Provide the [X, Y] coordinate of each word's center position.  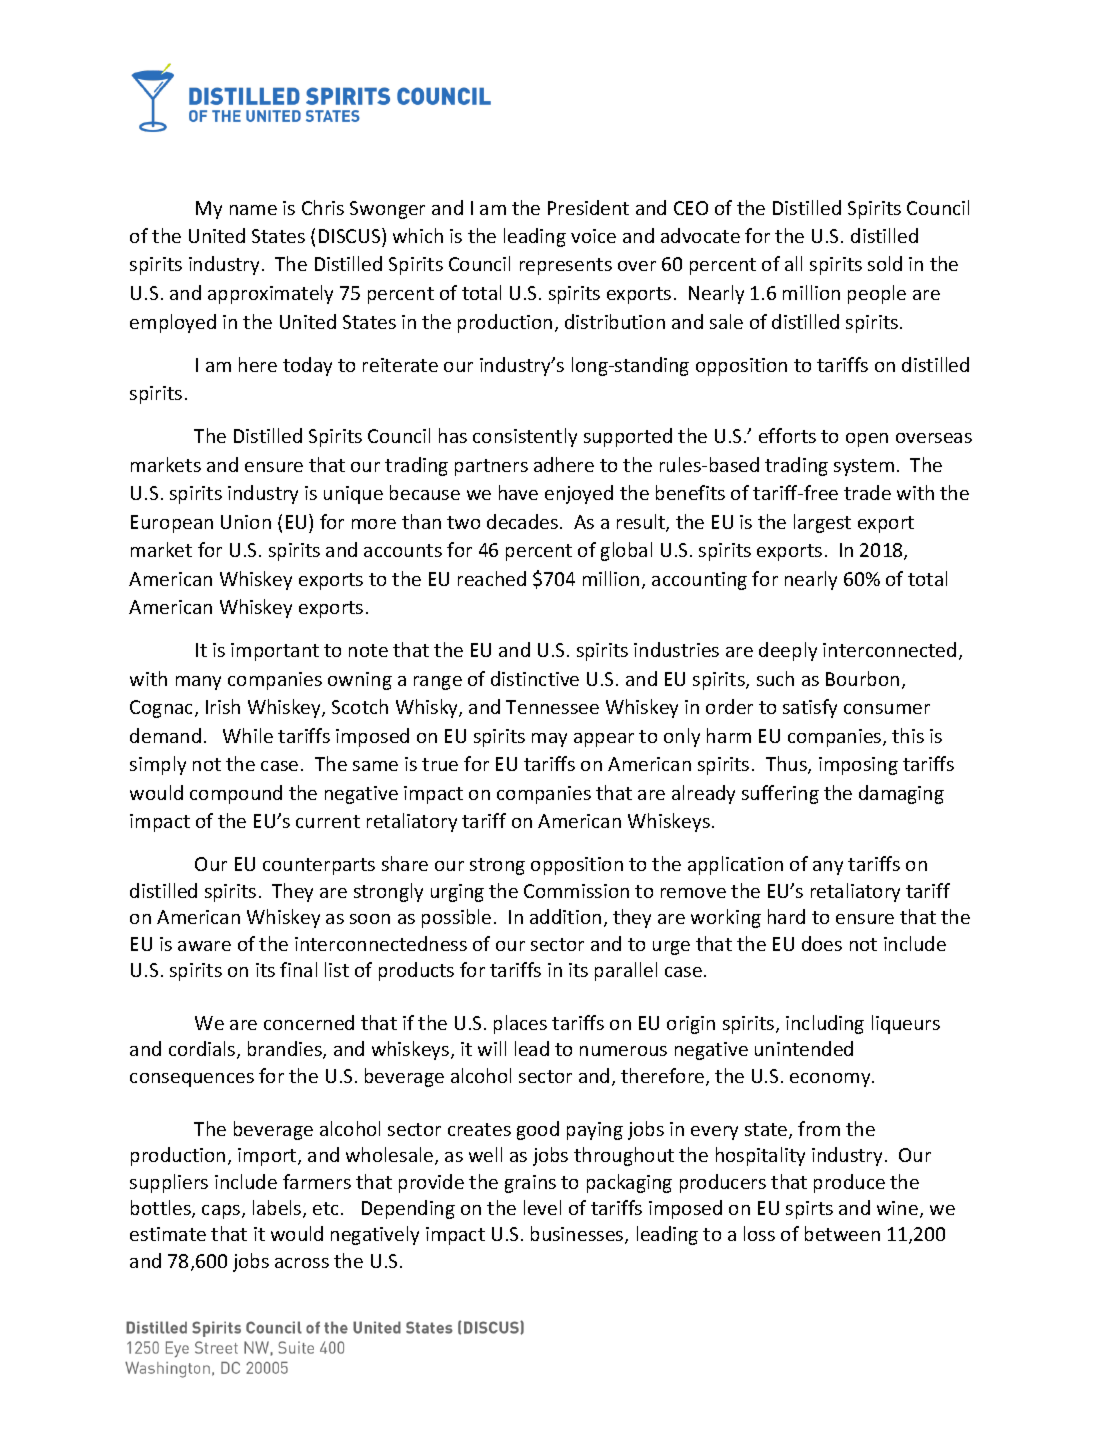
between [842, 1233]
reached [492, 578]
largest [822, 523]
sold [885, 263]
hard [786, 916]
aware [204, 946]
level [542, 1207]
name [253, 210]
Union [246, 522]
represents [566, 266]
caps [222, 1212]
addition [565, 916]
